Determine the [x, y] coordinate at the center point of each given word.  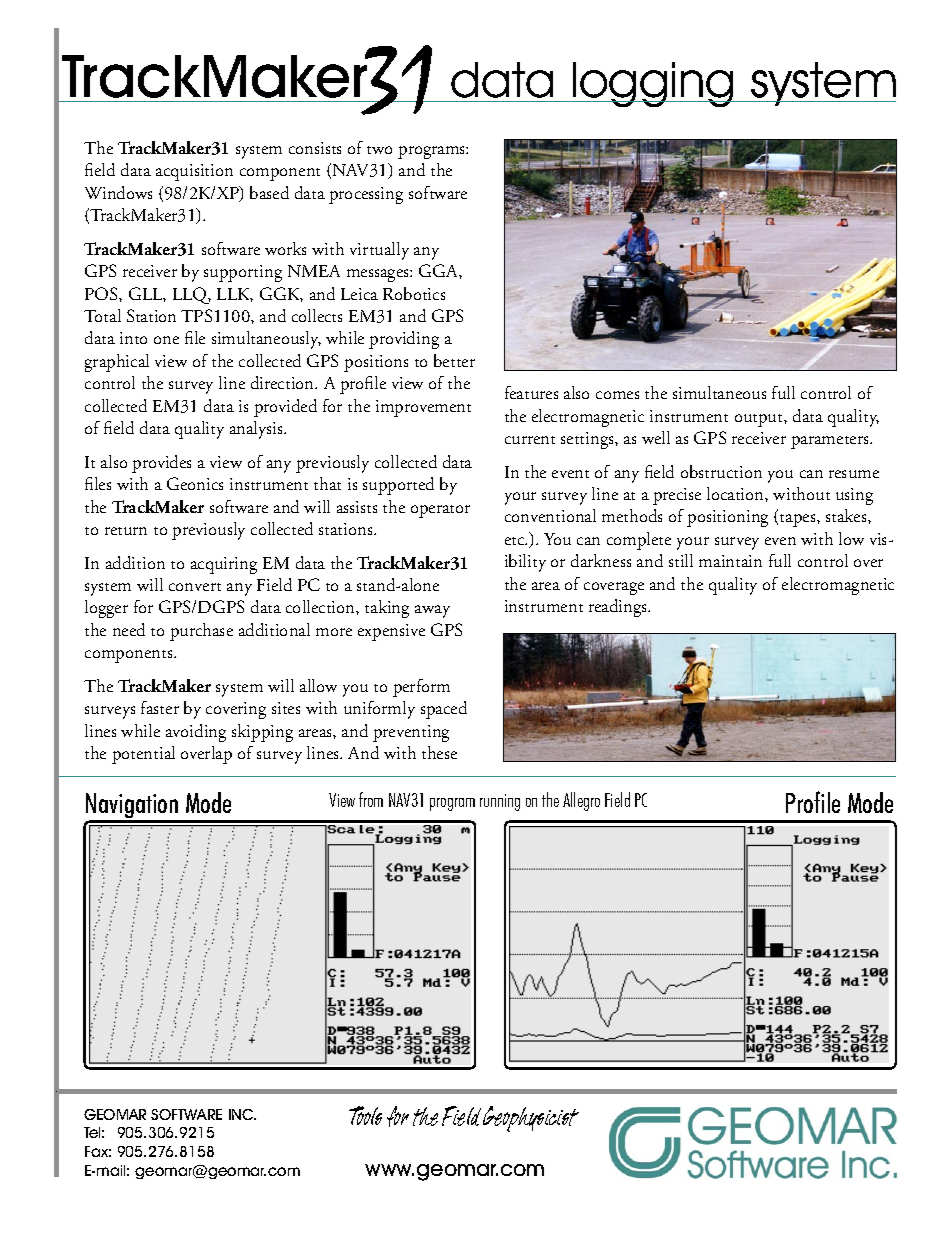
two [379, 150]
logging [653, 84]
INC [242, 1114]
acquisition [194, 172]
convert [195, 587]
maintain [730, 561]
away [432, 611]
